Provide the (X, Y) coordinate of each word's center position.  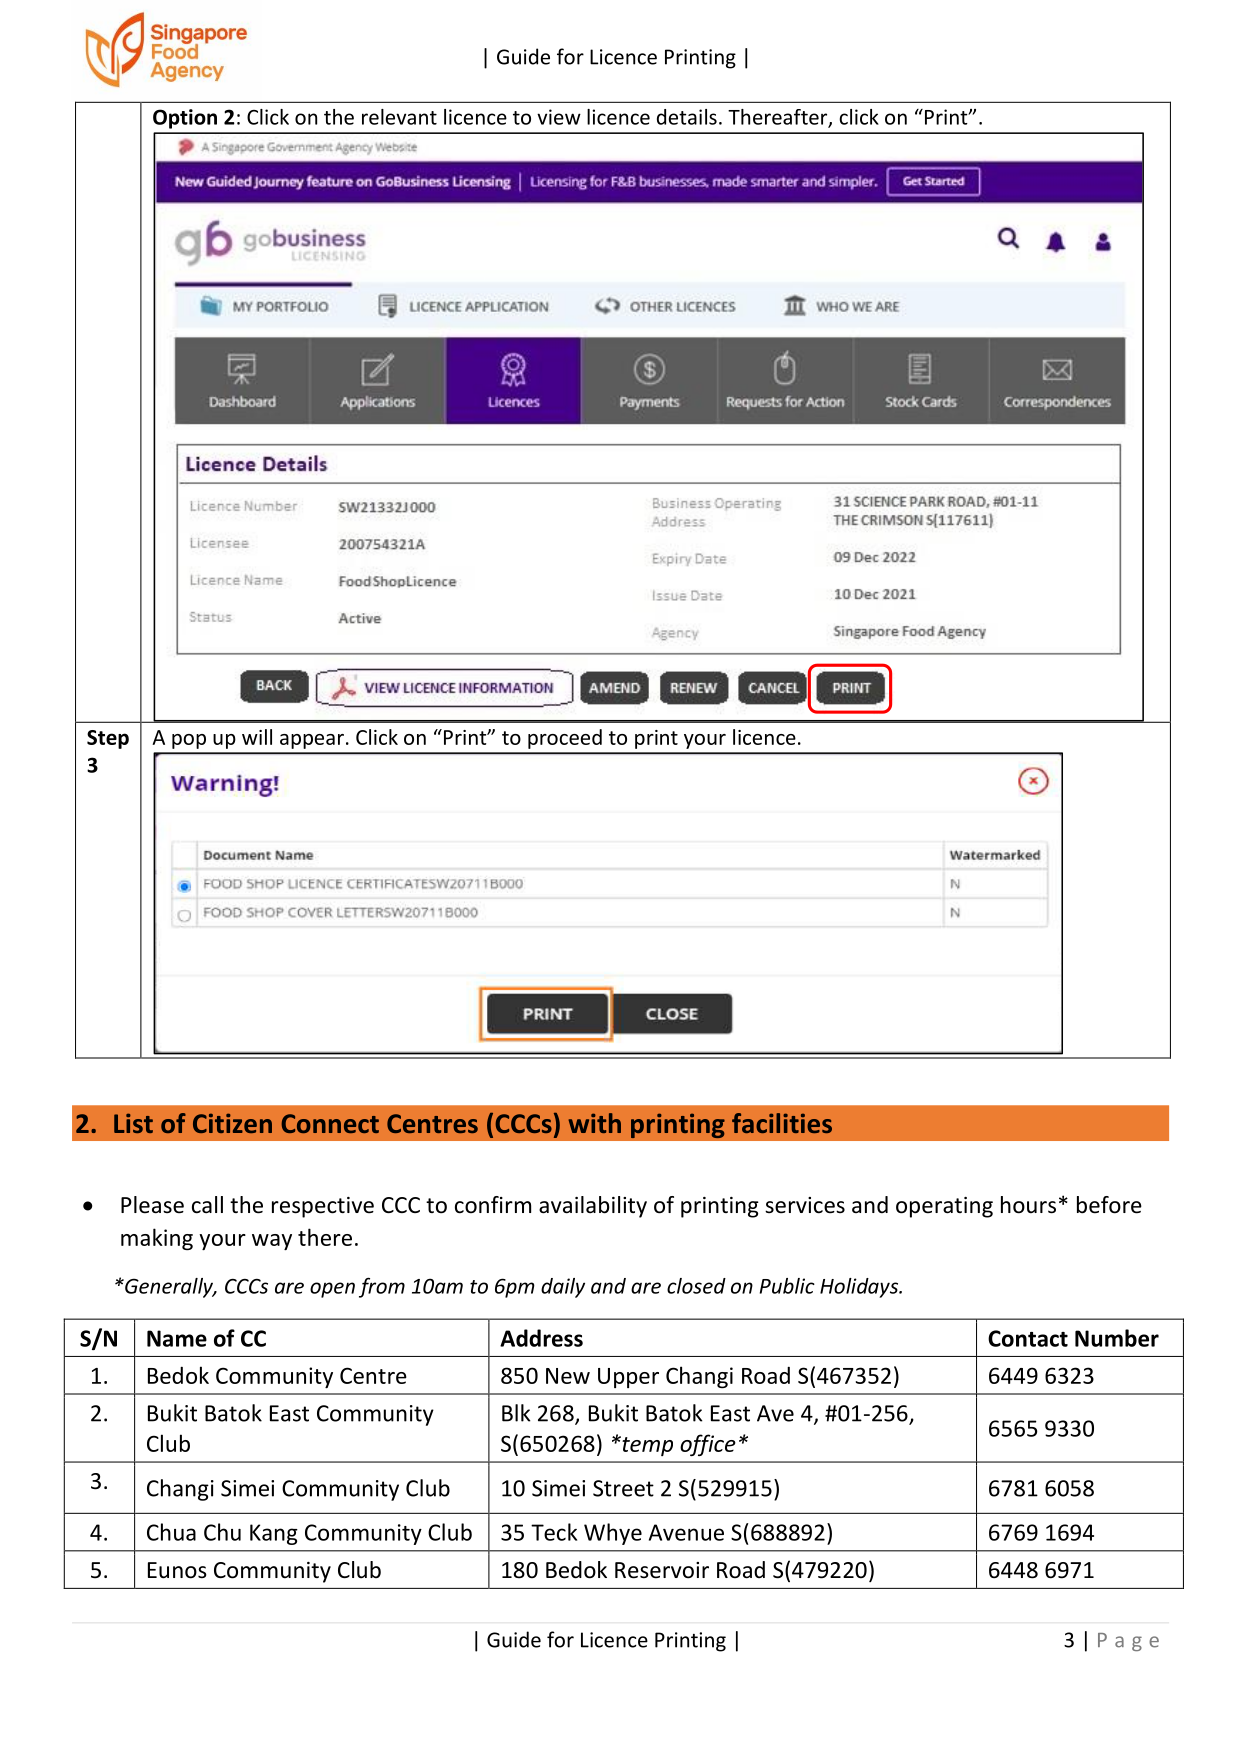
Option (185, 119)
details (687, 117)
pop (189, 741)
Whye (613, 1534)
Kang (274, 1534)
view (559, 117)
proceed (565, 739)
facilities (782, 1123)
